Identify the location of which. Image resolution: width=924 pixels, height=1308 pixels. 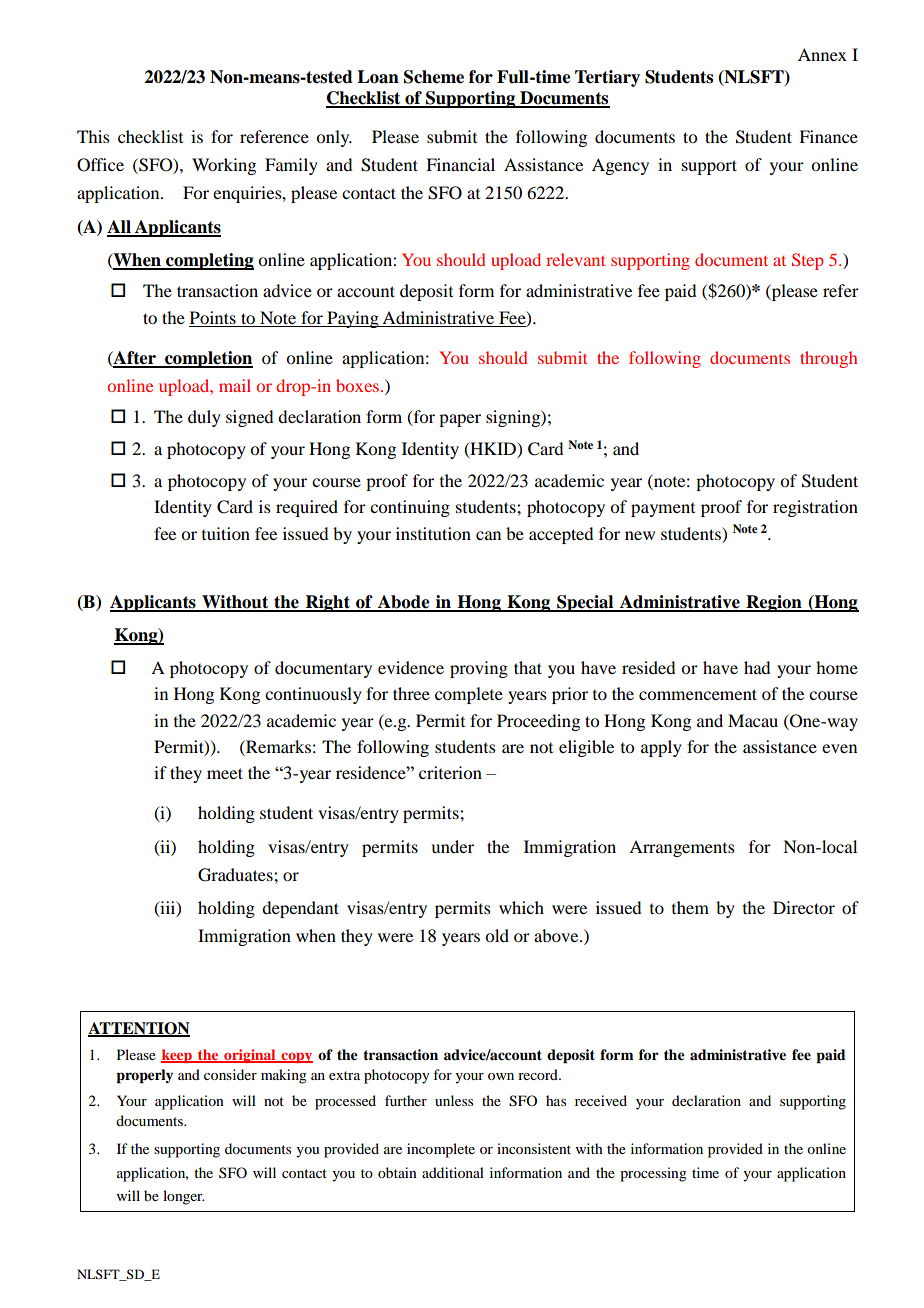
(521, 907).
